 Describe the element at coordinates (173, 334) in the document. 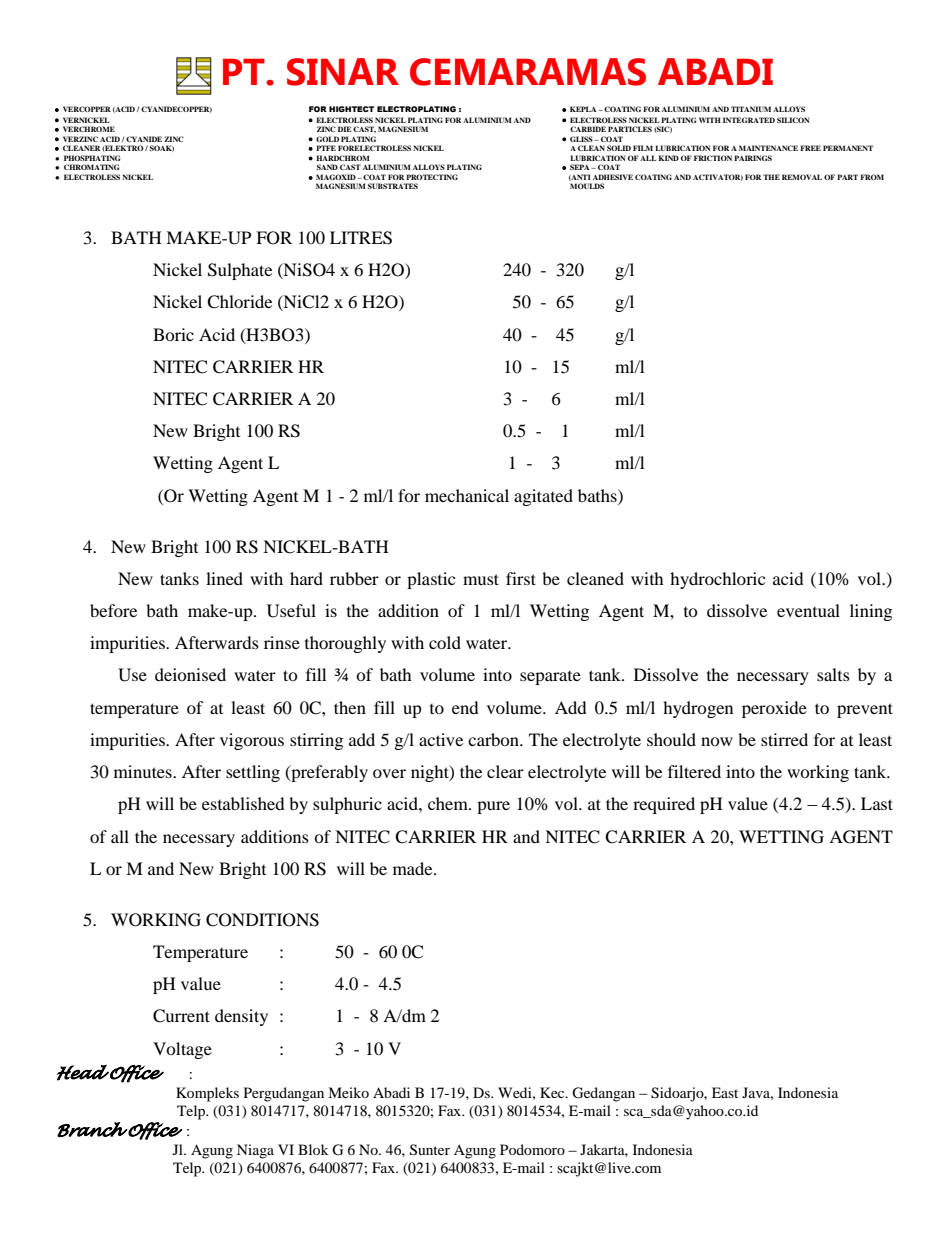

I see `Boric` at that location.
